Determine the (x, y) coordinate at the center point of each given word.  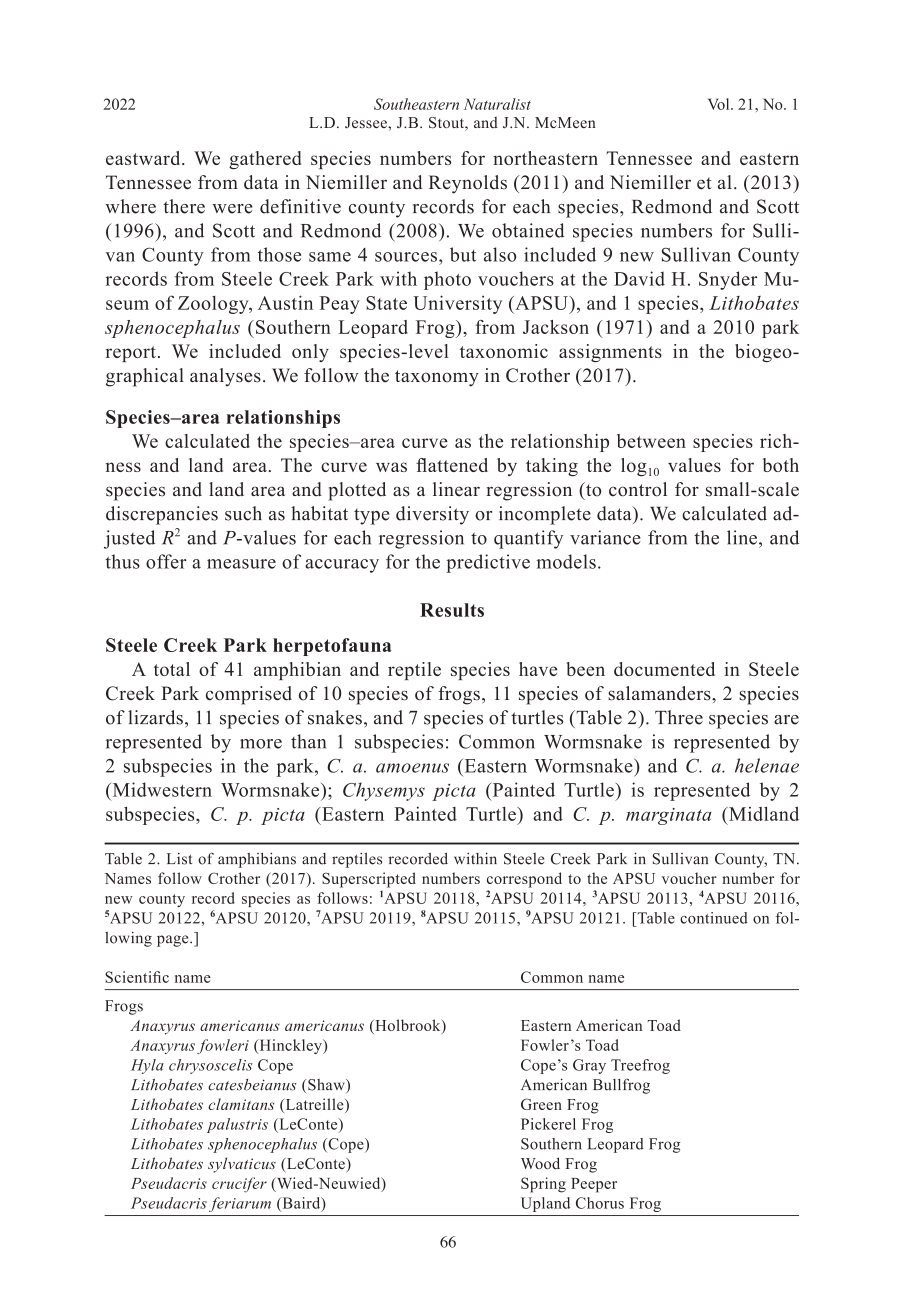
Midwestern (161, 789)
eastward (144, 158)
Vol (720, 104)
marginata (669, 816)
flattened (452, 465)
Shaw (327, 1086)
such (243, 513)
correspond (524, 880)
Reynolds (468, 184)
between (651, 441)
